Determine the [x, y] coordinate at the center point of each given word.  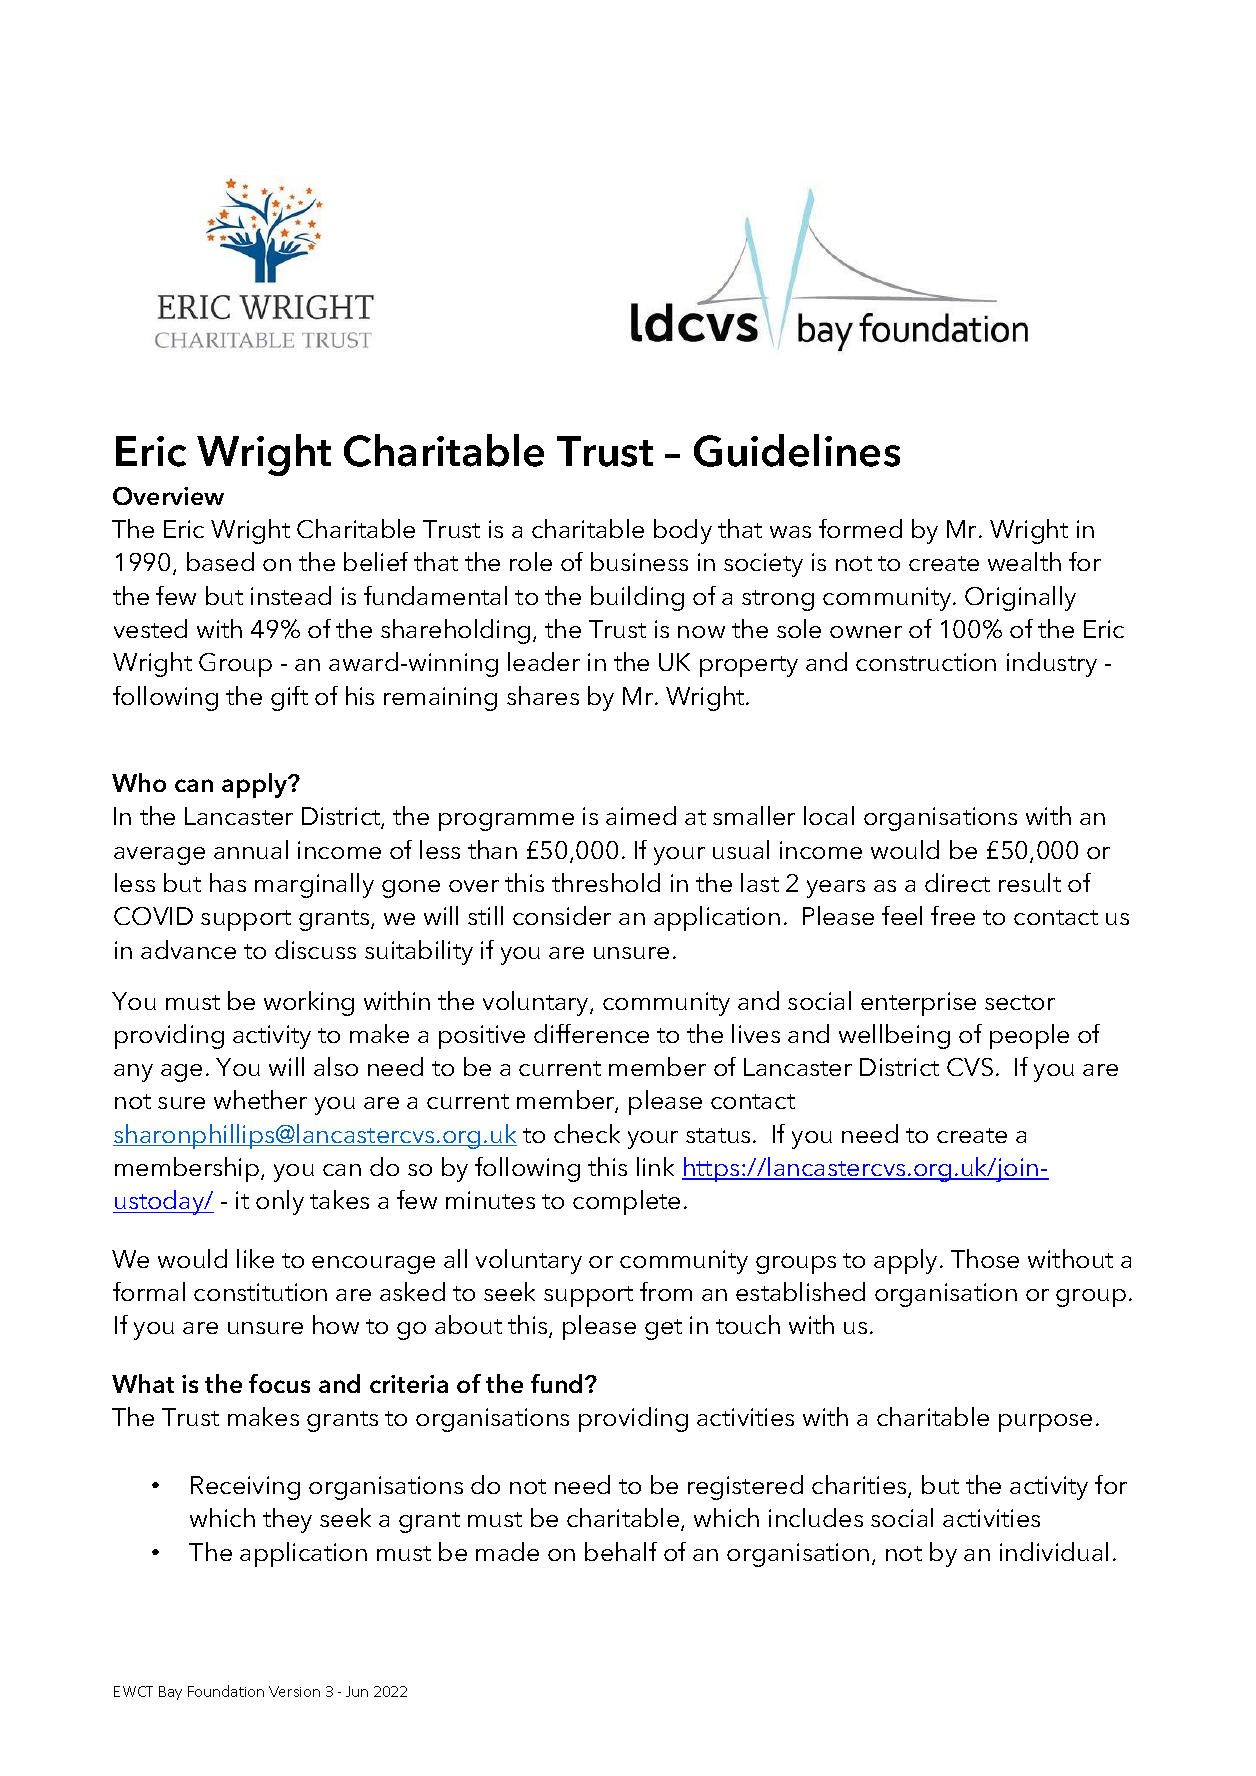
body [683, 531]
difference [591, 1033]
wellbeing [894, 1036]
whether [260, 1099]
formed [860, 528]
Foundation [226, 1691]
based [220, 561]
